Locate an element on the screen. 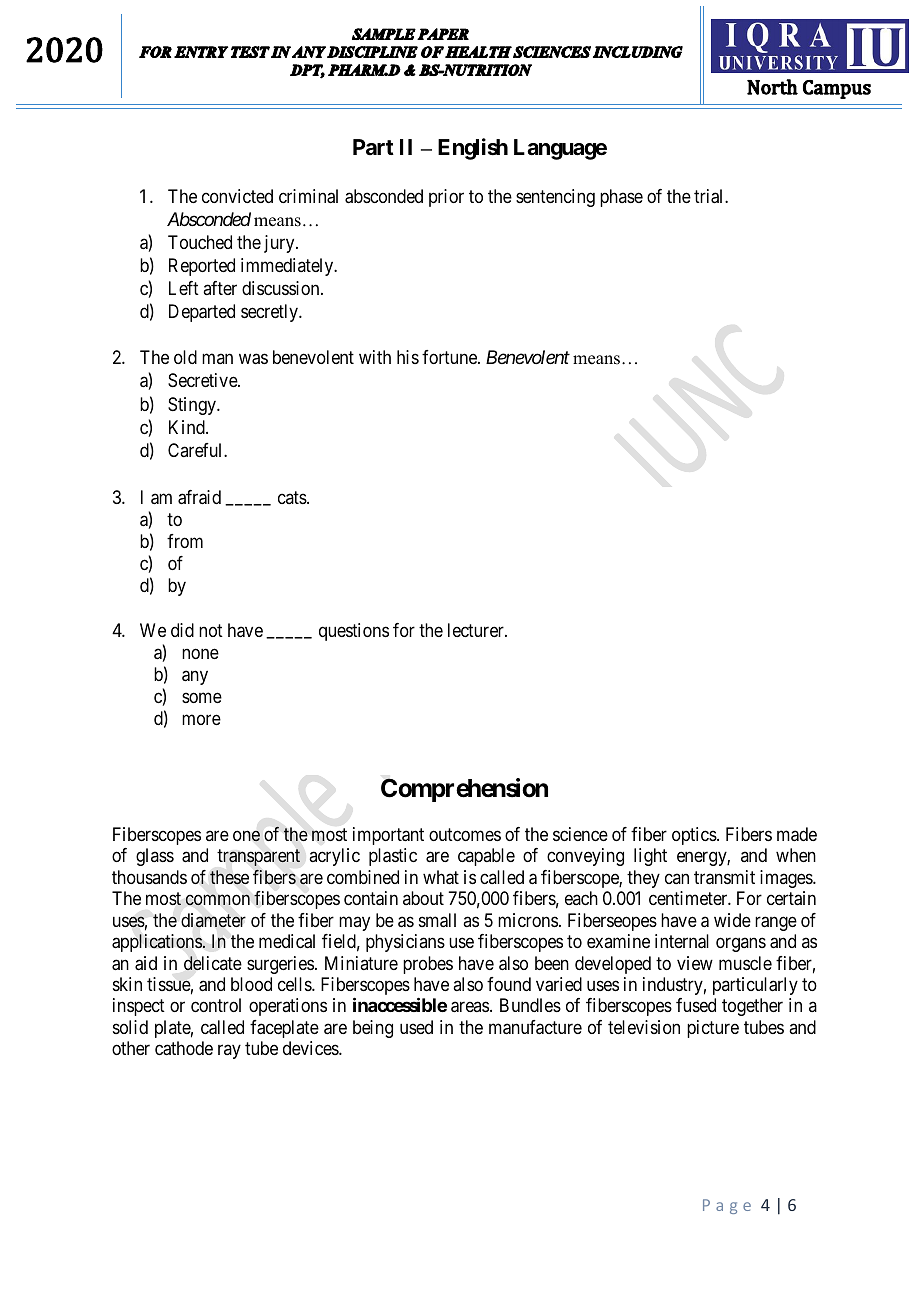  lecturer is located at coordinates (477, 630).
